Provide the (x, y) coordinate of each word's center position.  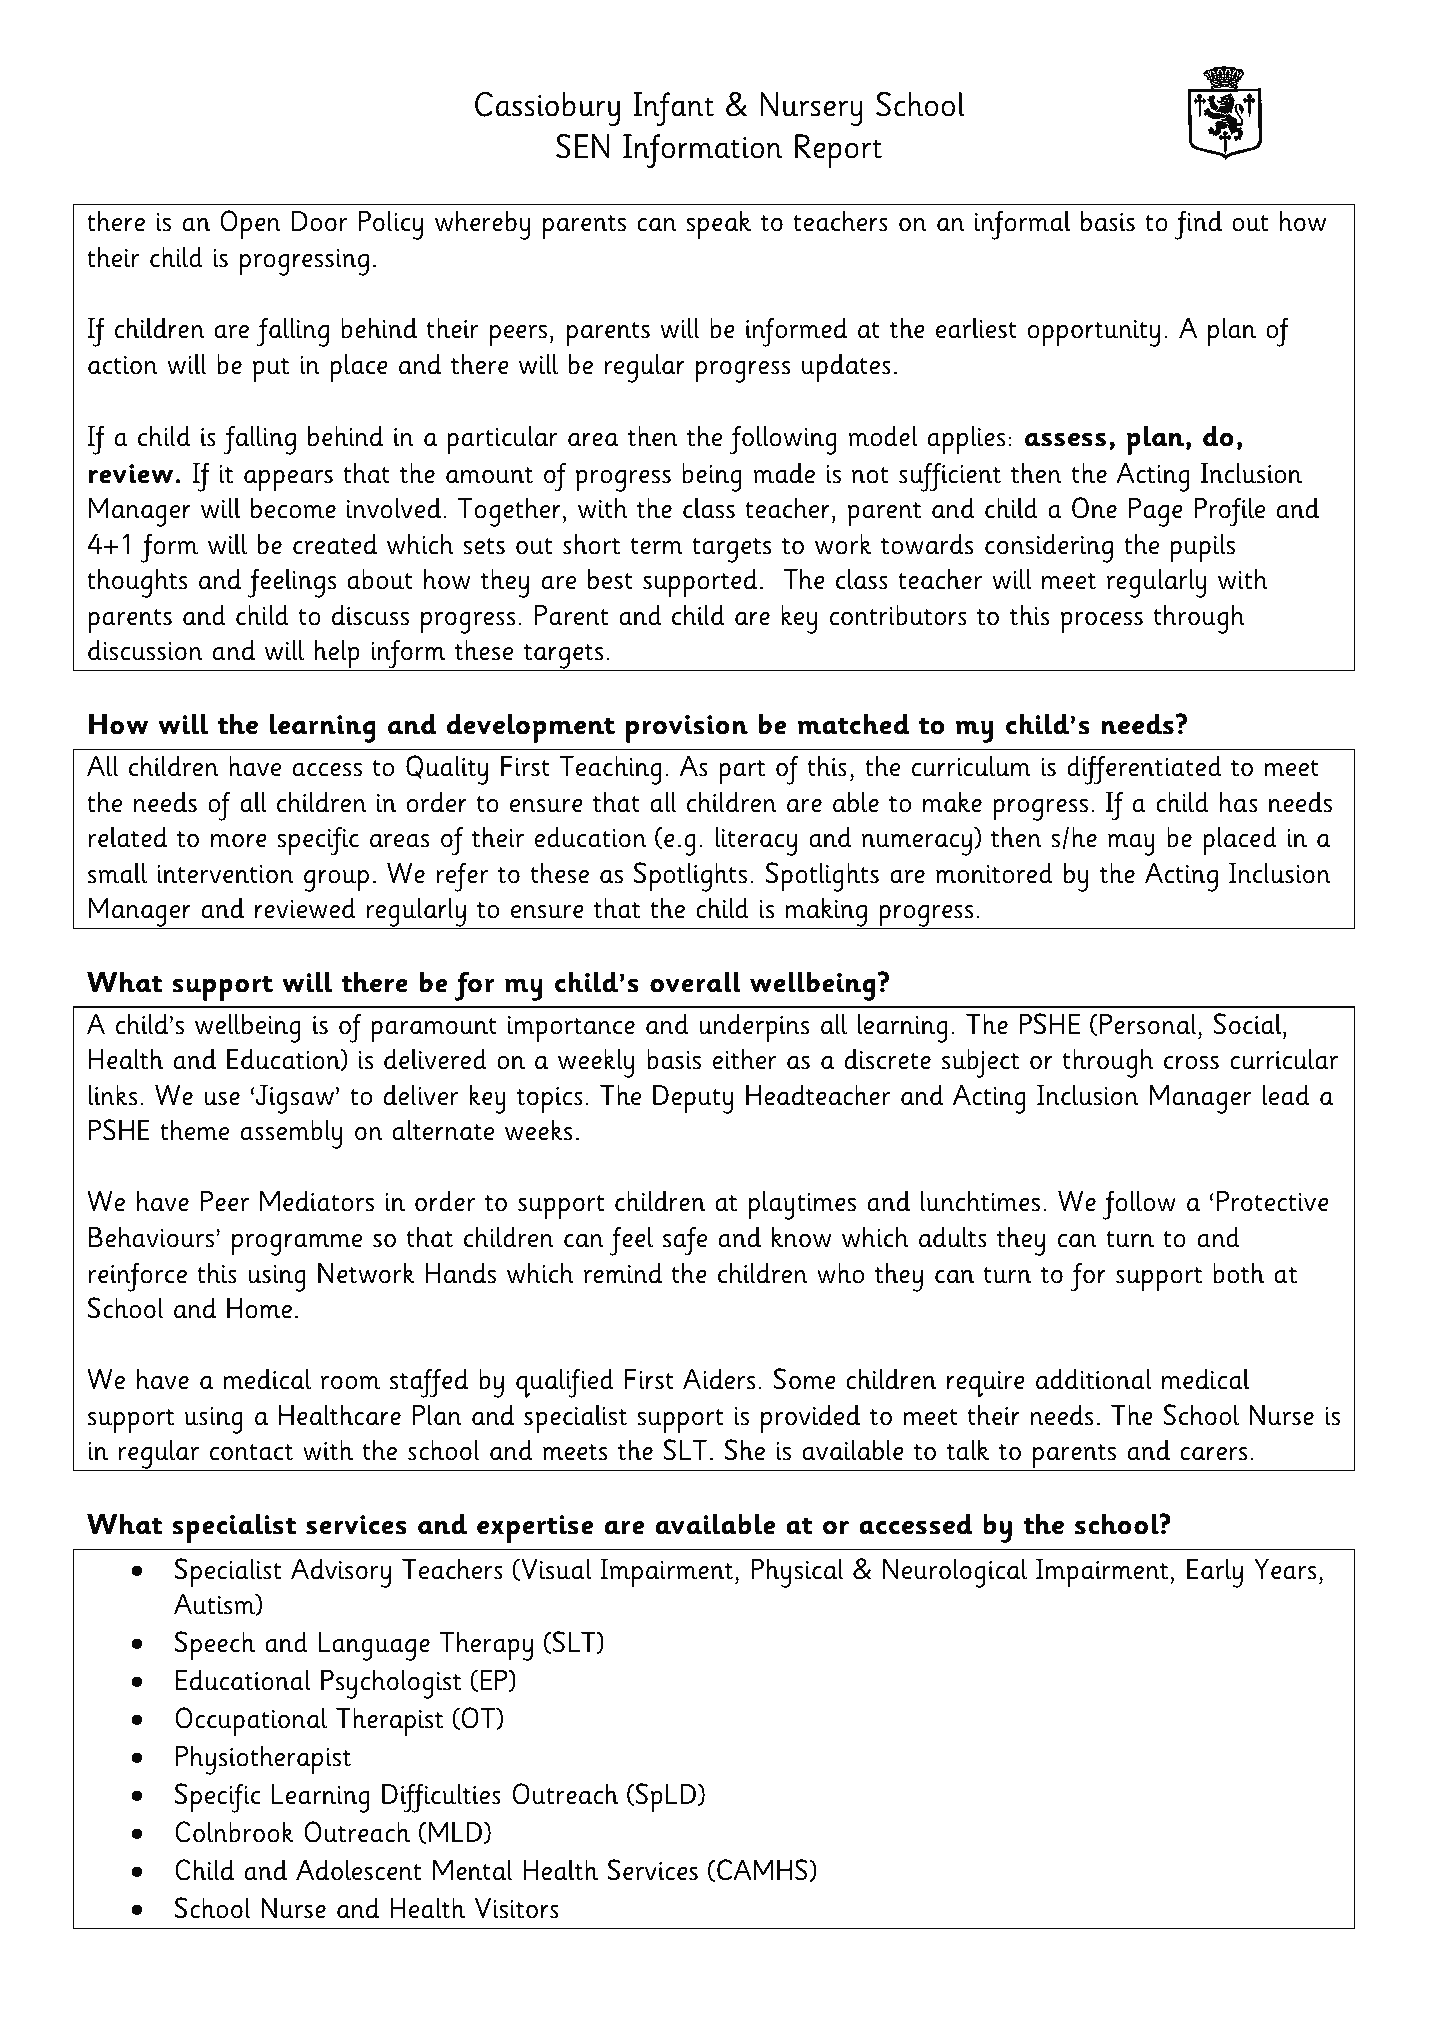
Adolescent (358, 1870)
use (222, 1099)
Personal (1149, 1024)
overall (695, 982)
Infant (673, 109)
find (1198, 225)
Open (250, 225)
